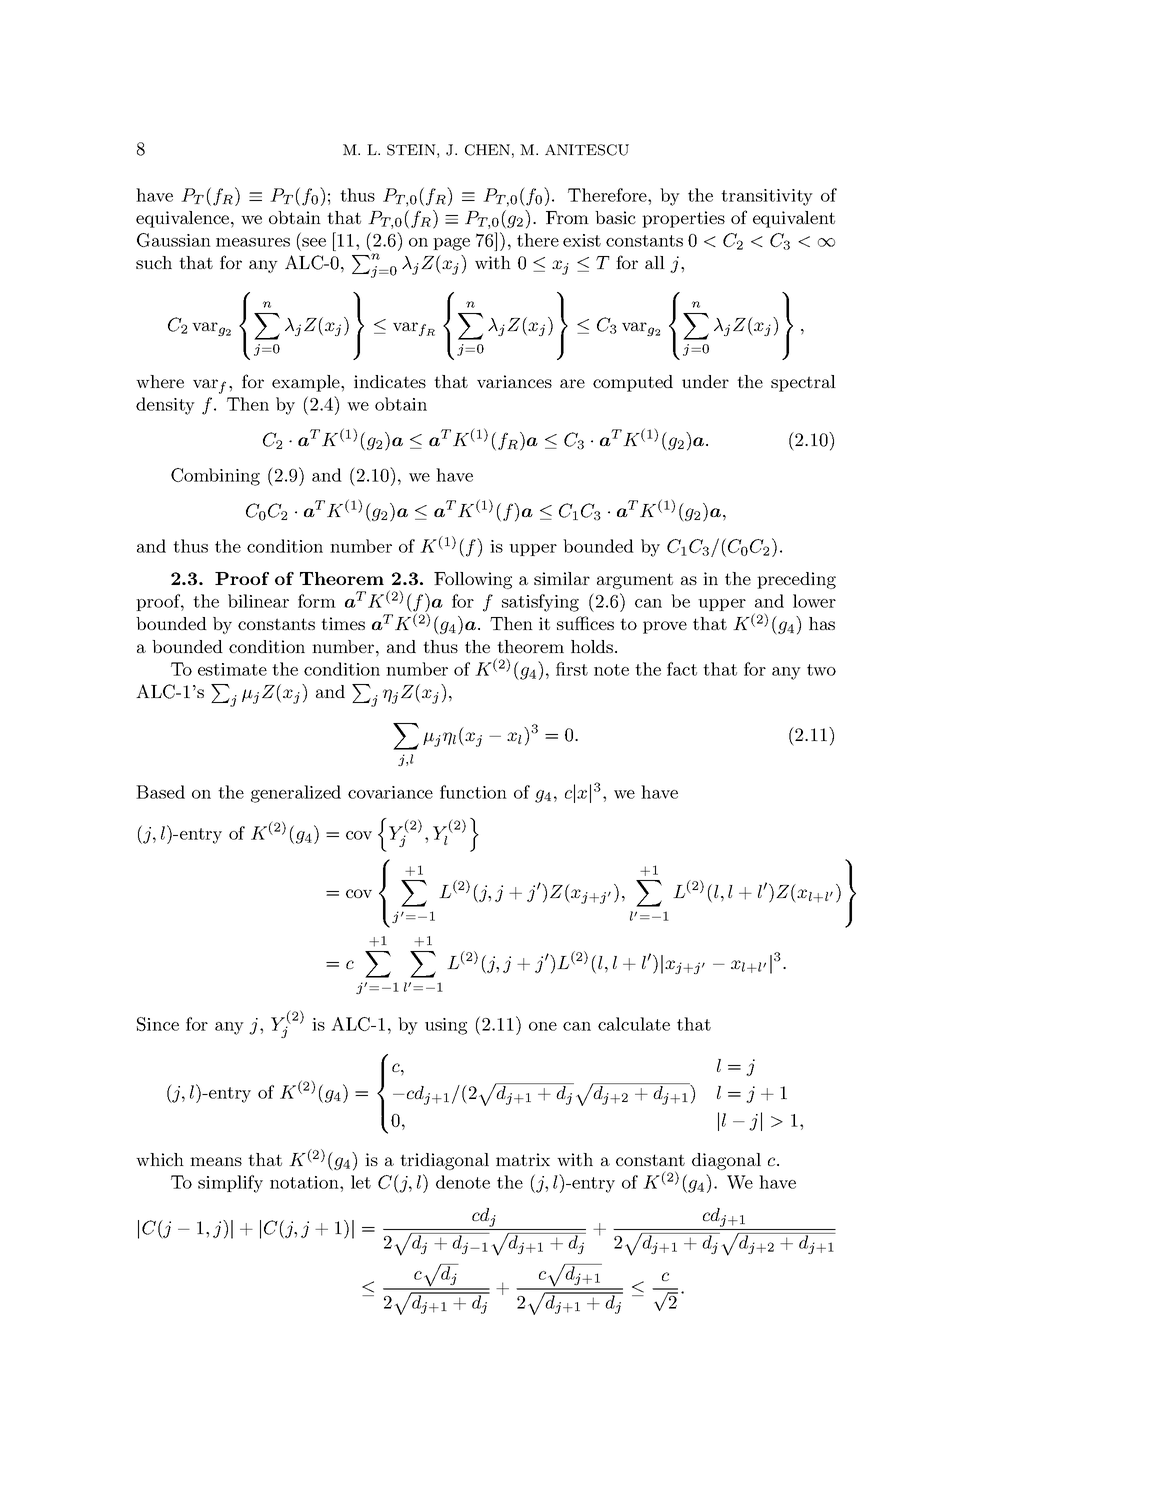 Image resolution: width=1160 pixels, height=1501 pixels. What do you see at coordinates (487, 150) in the document?
I see `CHEN` at bounding box center [487, 150].
